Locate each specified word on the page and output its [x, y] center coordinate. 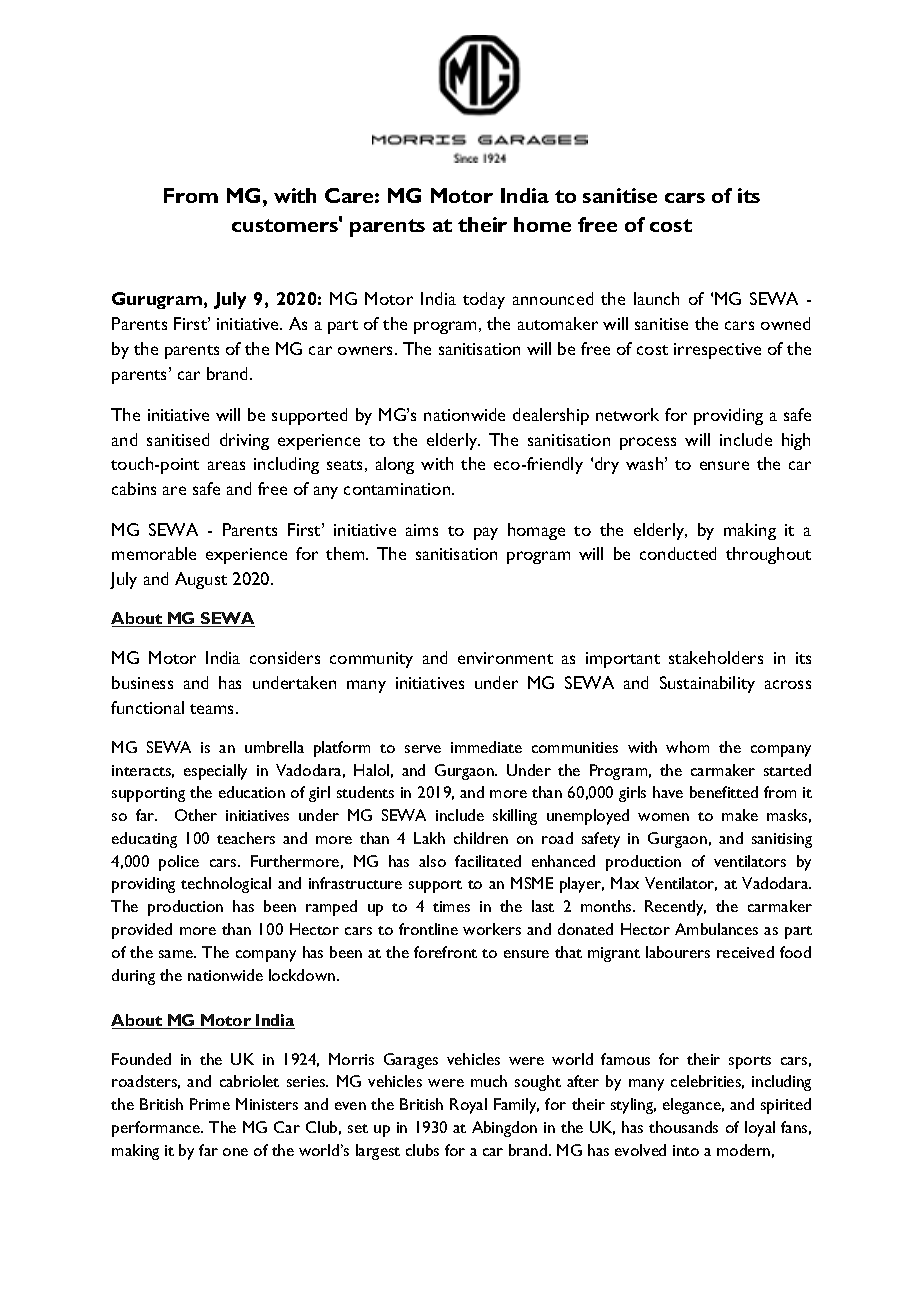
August [201, 580]
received [745, 952]
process [648, 443]
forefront [445, 952]
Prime [210, 1104]
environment [505, 658]
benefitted [724, 792]
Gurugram [157, 300]
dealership [551, 416]
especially [215, 772]
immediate [486, 747]
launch [656, 298]
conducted [678, 553]
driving [244, 441]
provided [142, 931]
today [484, 300]
